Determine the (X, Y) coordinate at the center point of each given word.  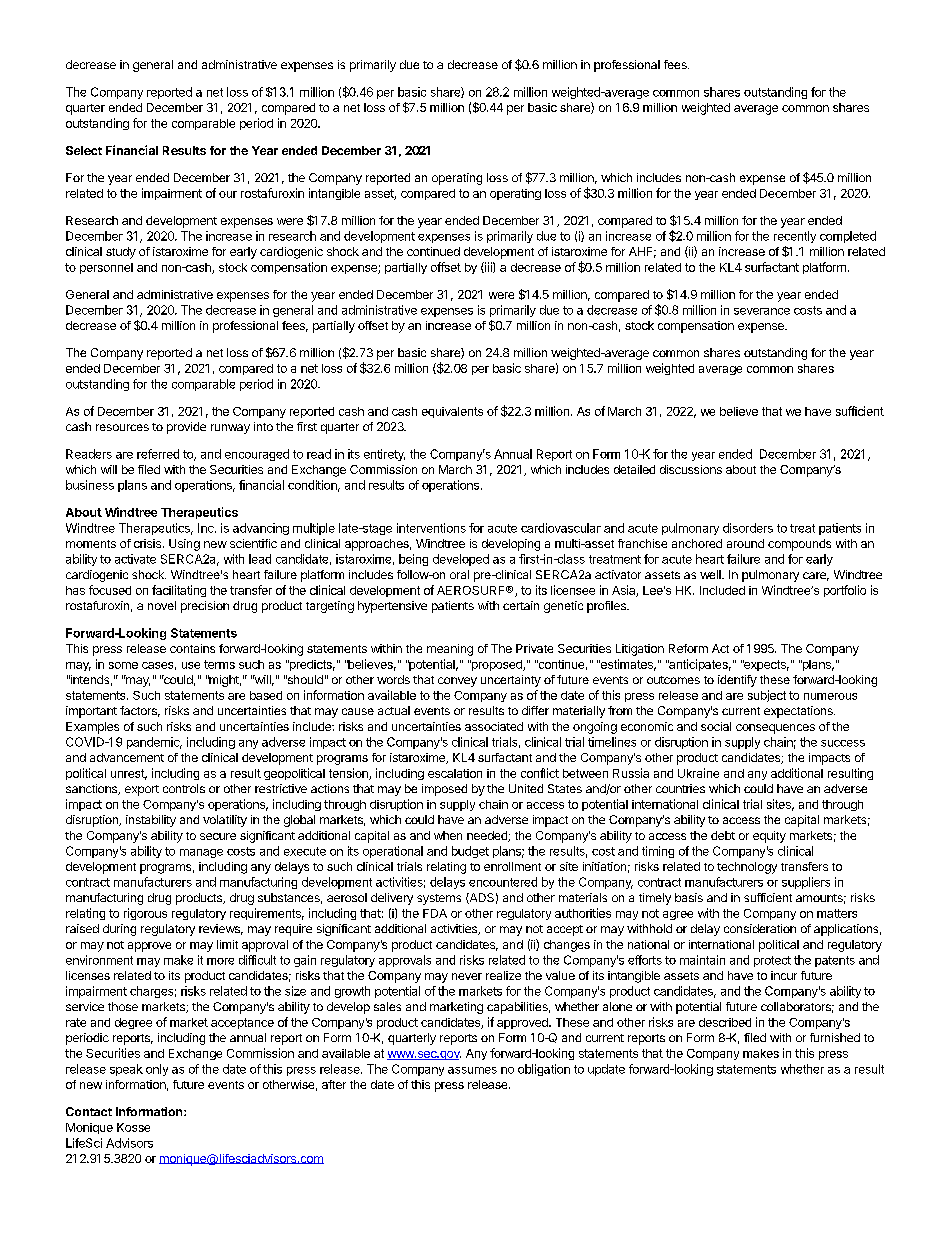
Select (84, 150)
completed (848, 237)
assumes (472, 1070)
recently (795, 237)
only (157, 1070)
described (725, 1022)
